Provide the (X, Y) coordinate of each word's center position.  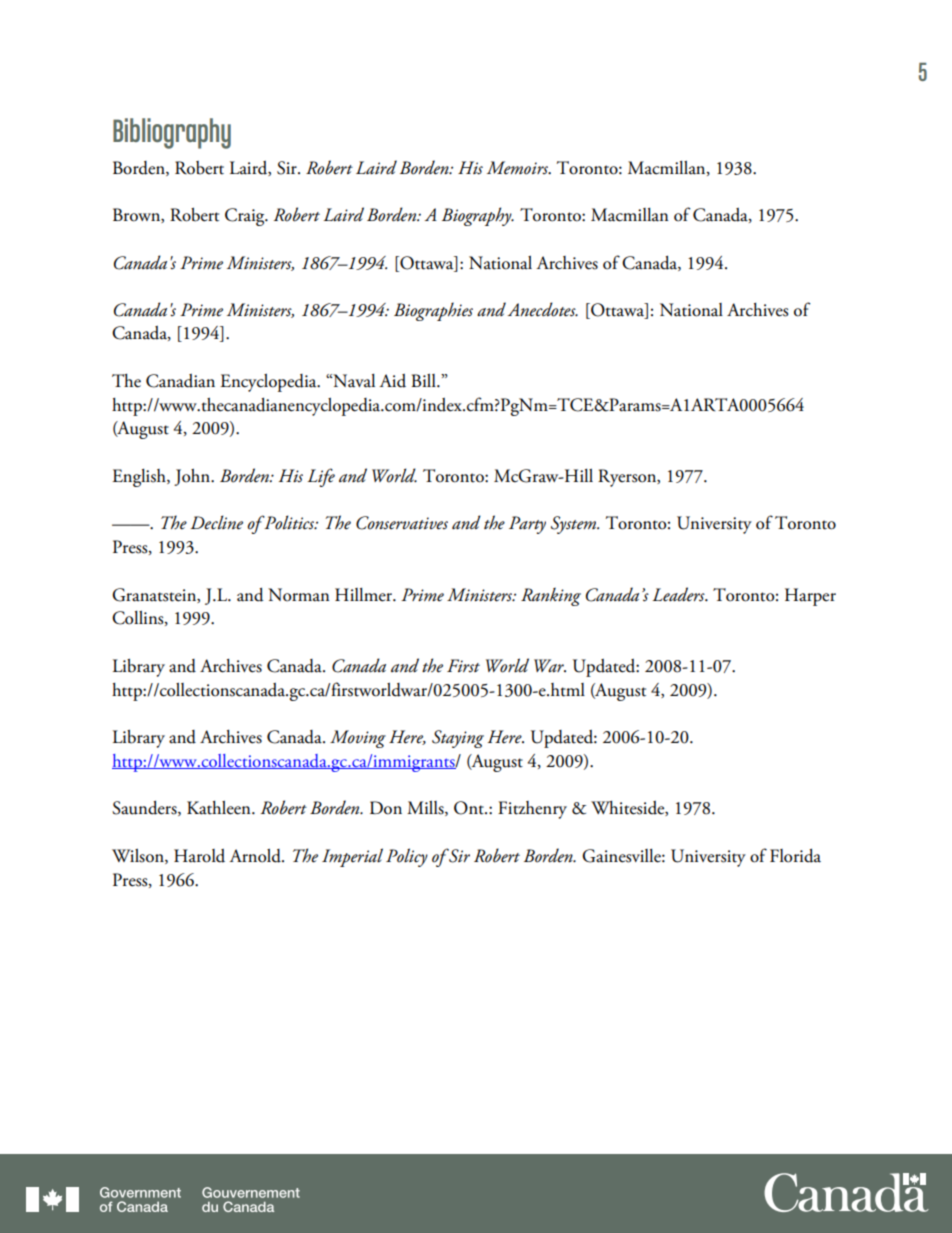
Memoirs (518, 168)
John (193, 477)
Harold (199, 856)
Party (527, 525)
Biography (478, 216)
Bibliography (172, 133)
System (575, 525)
